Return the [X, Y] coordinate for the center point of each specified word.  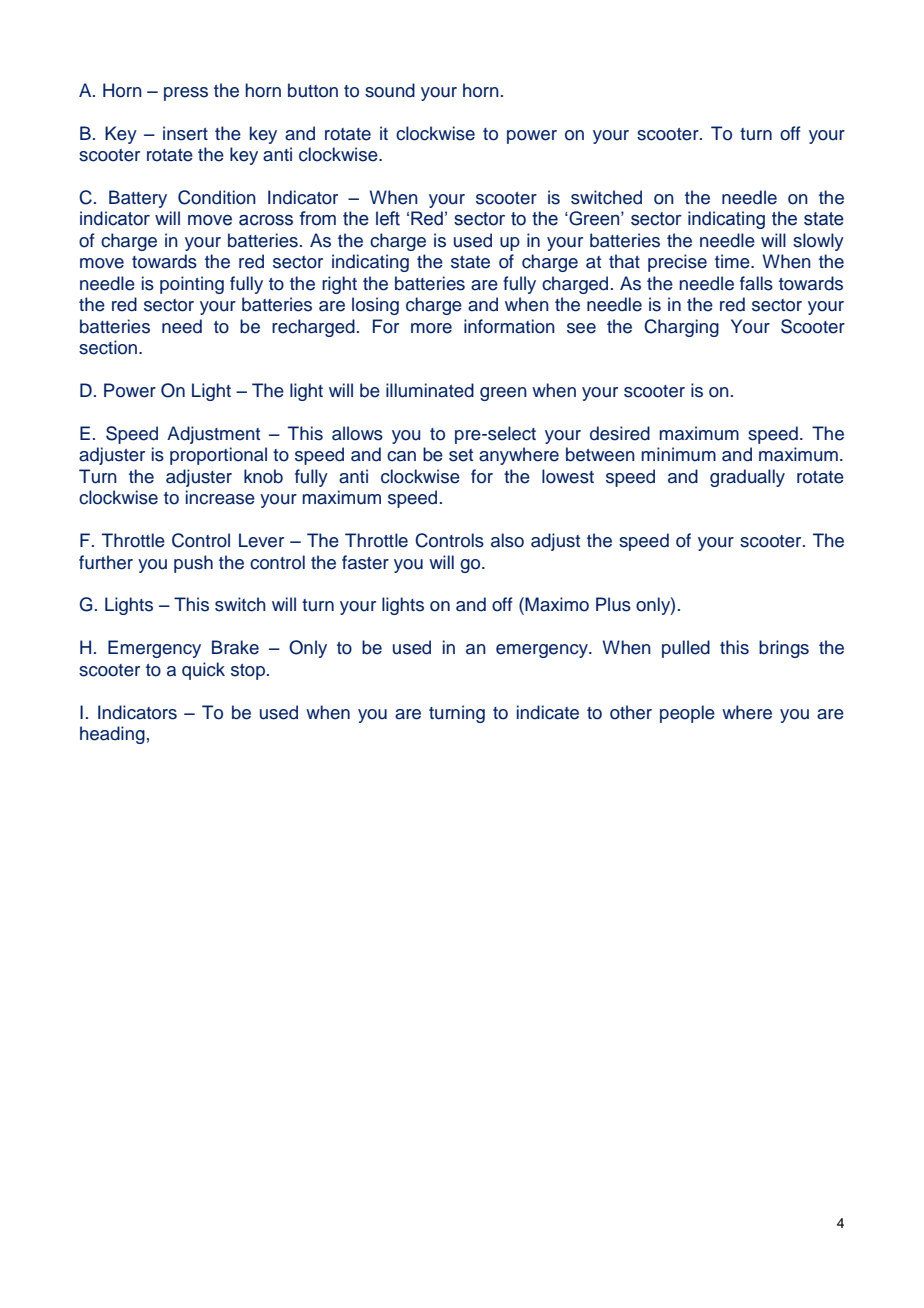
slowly [818, 242]
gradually [747, 478]
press [186, 94]
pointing [192, 285]
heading [112, 735]
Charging [681, 328]
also [507, 540]
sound [390, 90]
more [431, 328]
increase [220, 497]
